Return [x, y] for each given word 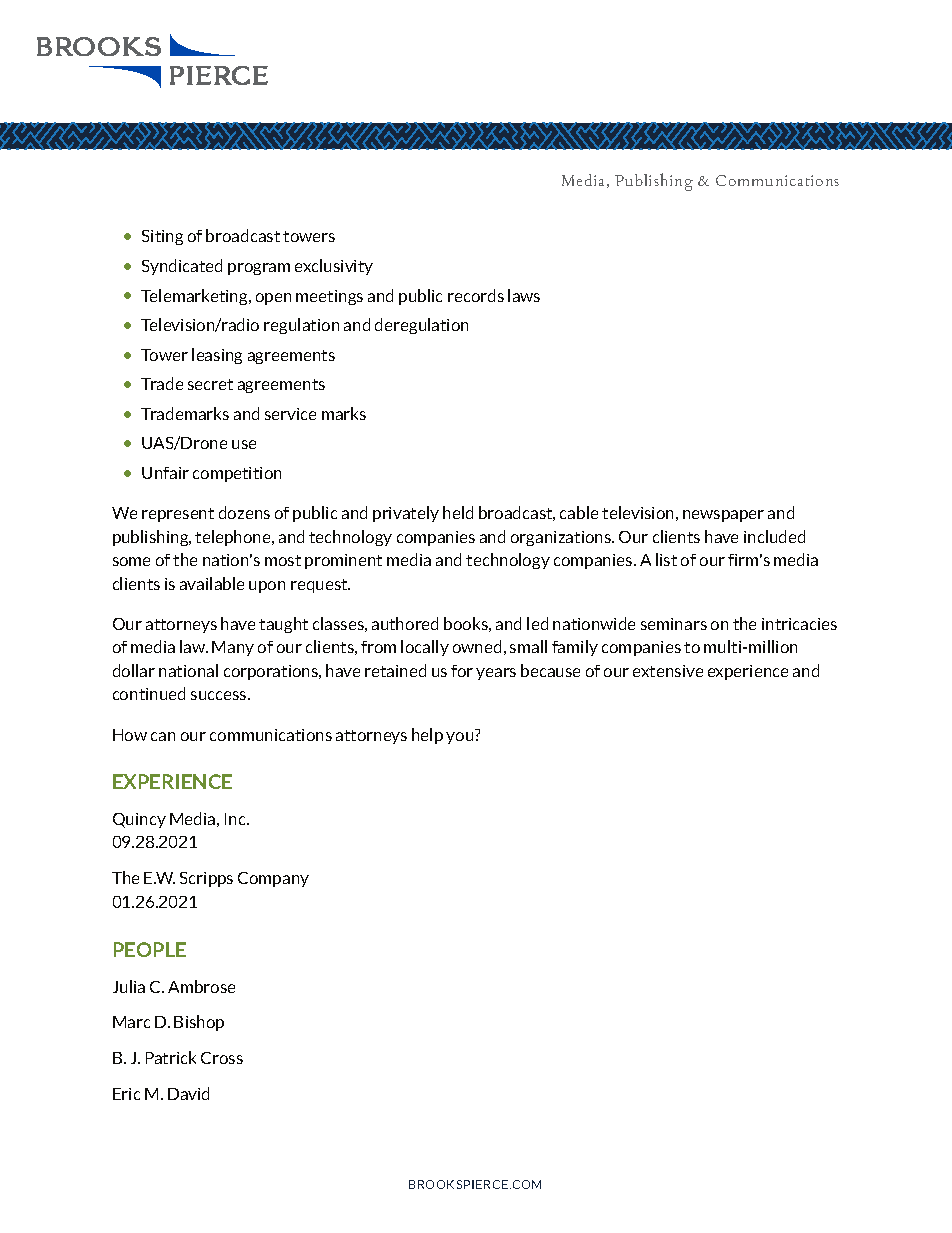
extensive [668, 671]
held [458, 512]
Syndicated [182, 267]
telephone [234, 538]
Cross [222, 1058]
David [188, 1093]
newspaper [723, 516]
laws [524, 295]
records [476, 295]
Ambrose [201, 986]
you [459, 738]
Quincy [139, 820]
